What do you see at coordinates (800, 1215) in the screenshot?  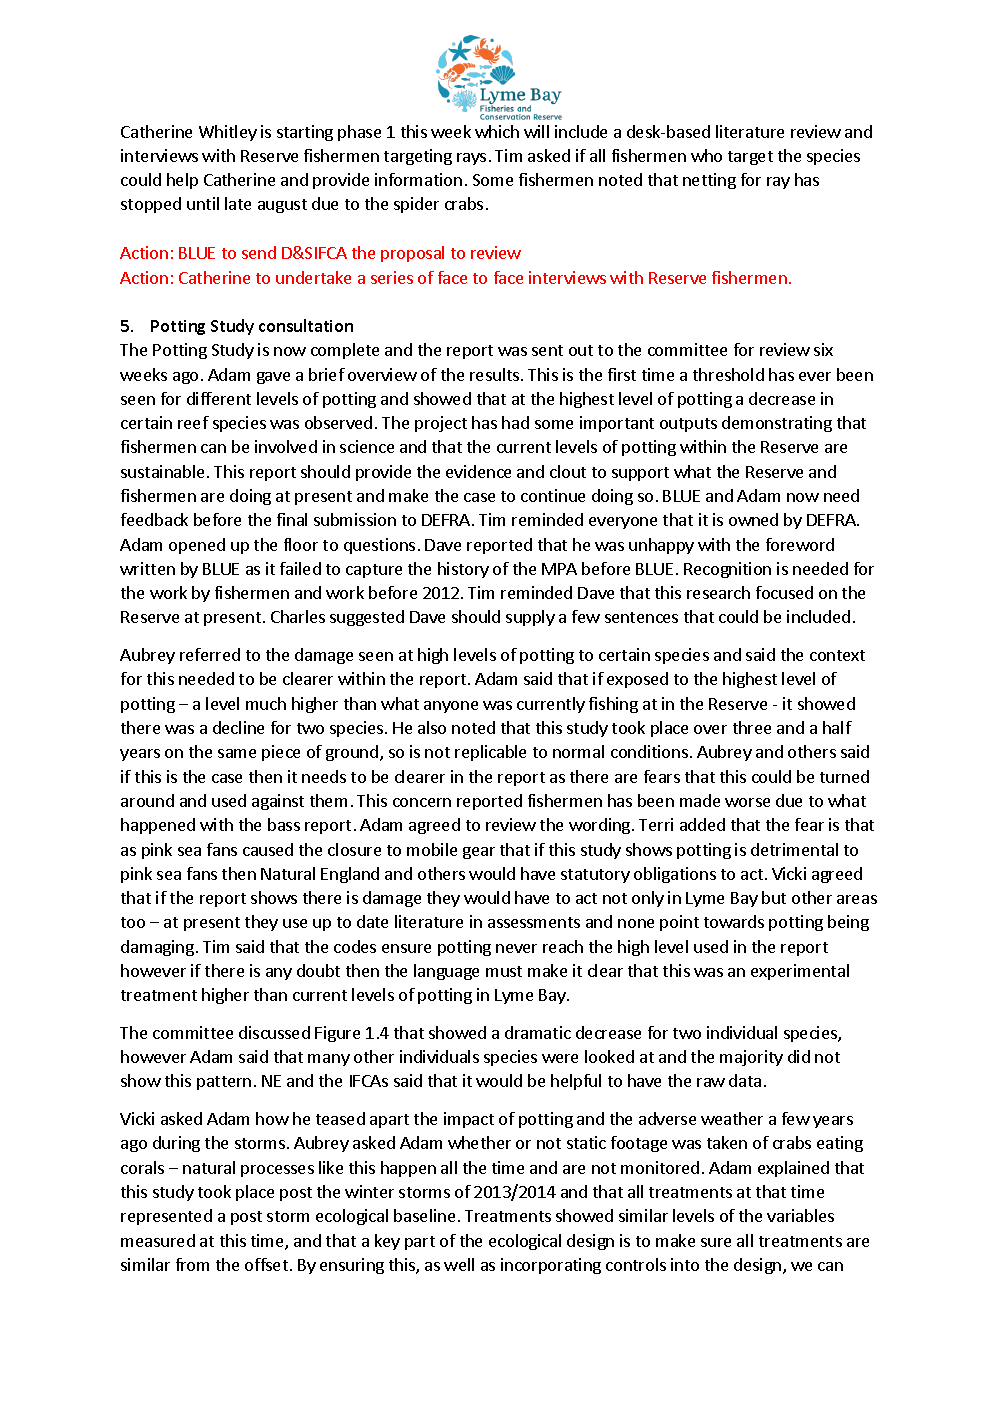 I see `variables` at bounding box center [800, 1215].
